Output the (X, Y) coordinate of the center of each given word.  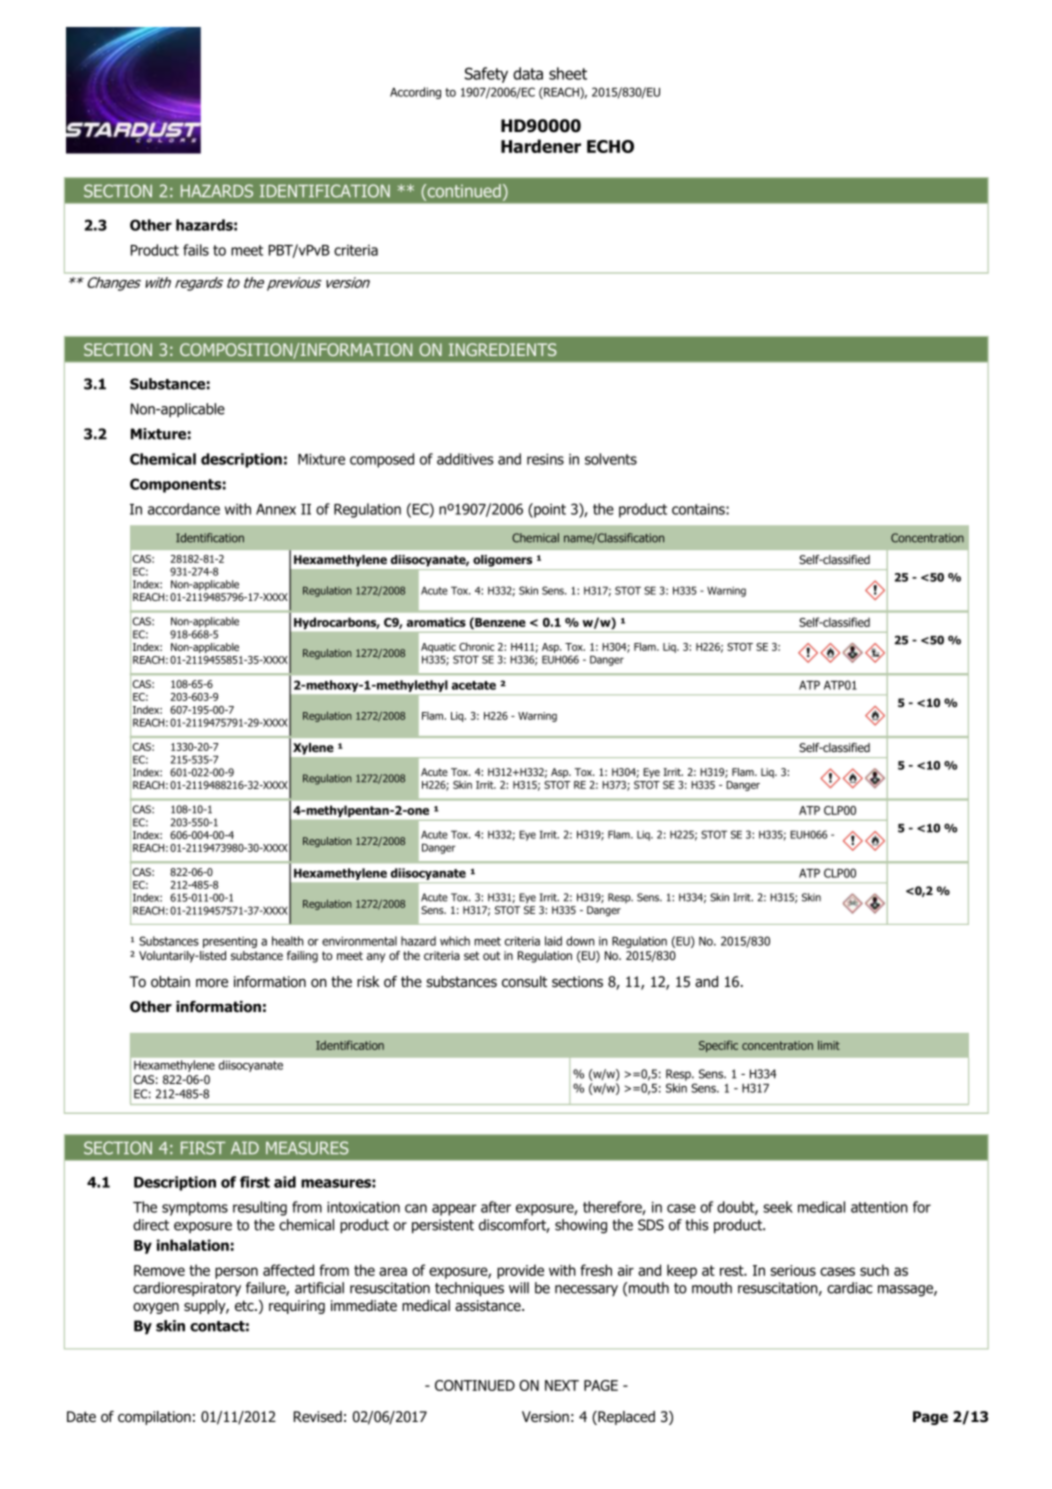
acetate (474, 685)
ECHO (610, 146)
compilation (154, 1418)
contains (699, 509)
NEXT (562, 1385)
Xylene (313, 749)
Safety (486, 75)
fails (196, 250)
